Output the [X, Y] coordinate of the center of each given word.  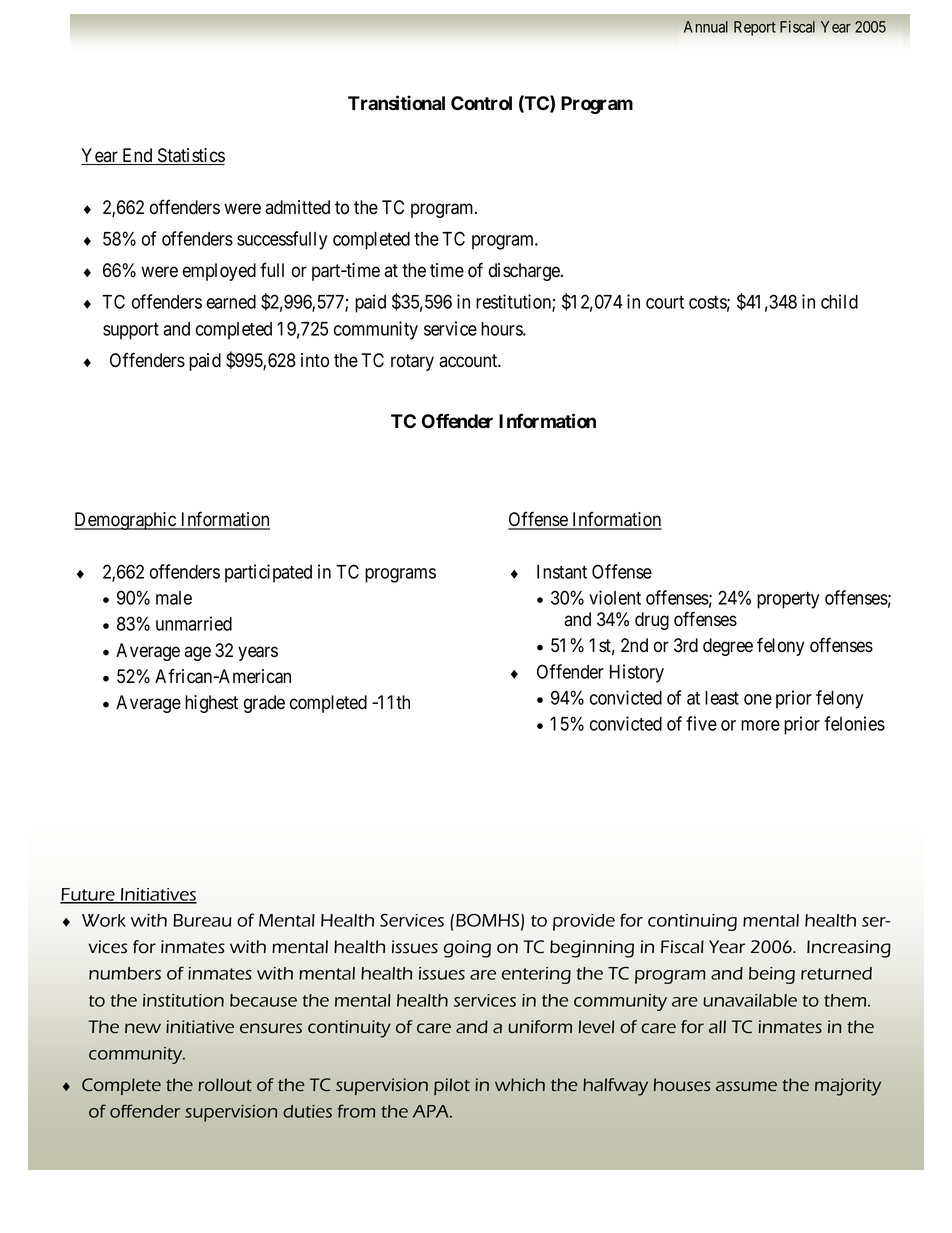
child [839, 301]
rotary [412, 362]
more [760, 725]
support [131, 331]
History [637, 673]
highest [211, 704]
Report [755, 28]
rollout [225, 1085]
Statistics [190, 156]
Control [481, 103]
